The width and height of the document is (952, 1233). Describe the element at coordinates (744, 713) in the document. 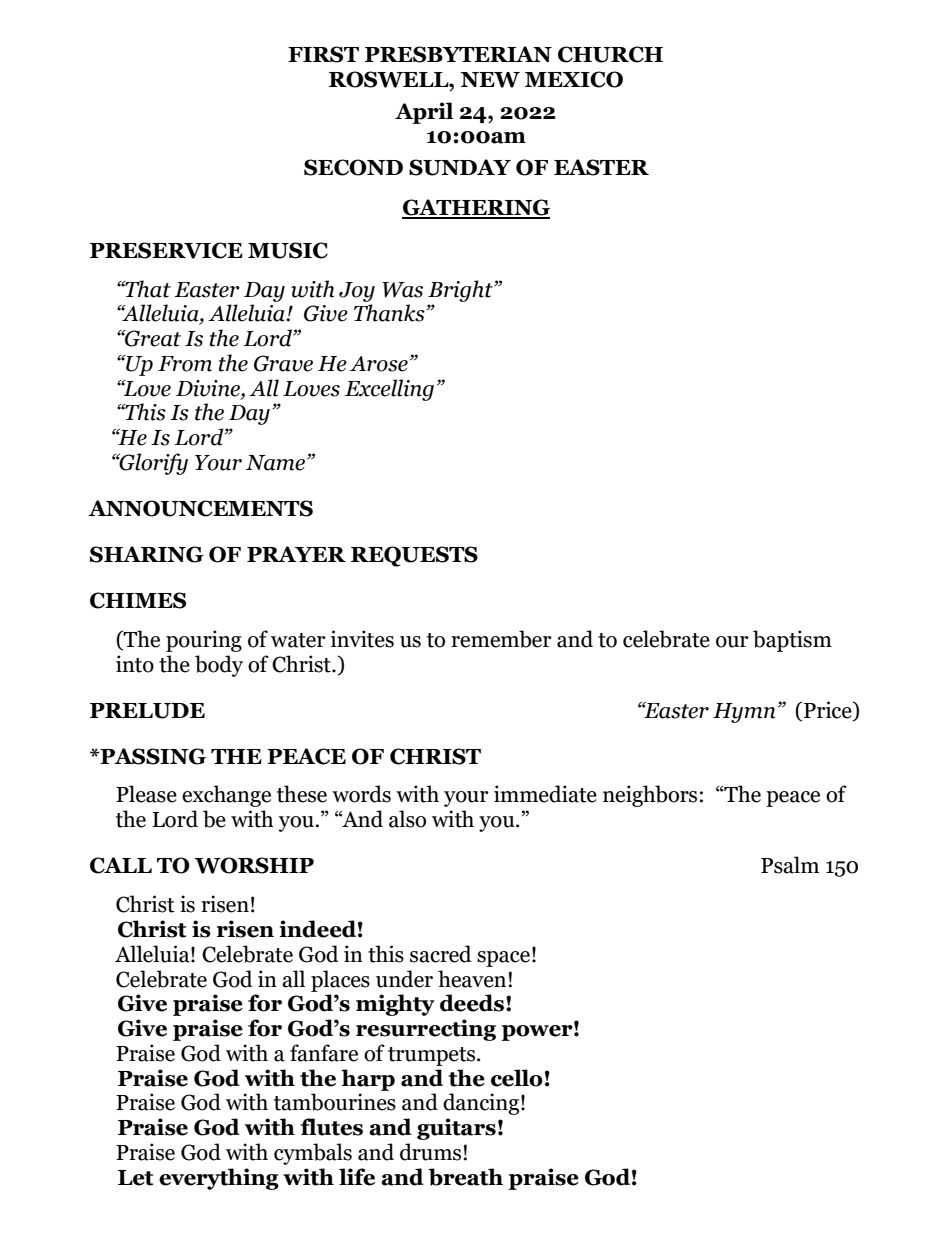

I see `Hymn` at that location.
